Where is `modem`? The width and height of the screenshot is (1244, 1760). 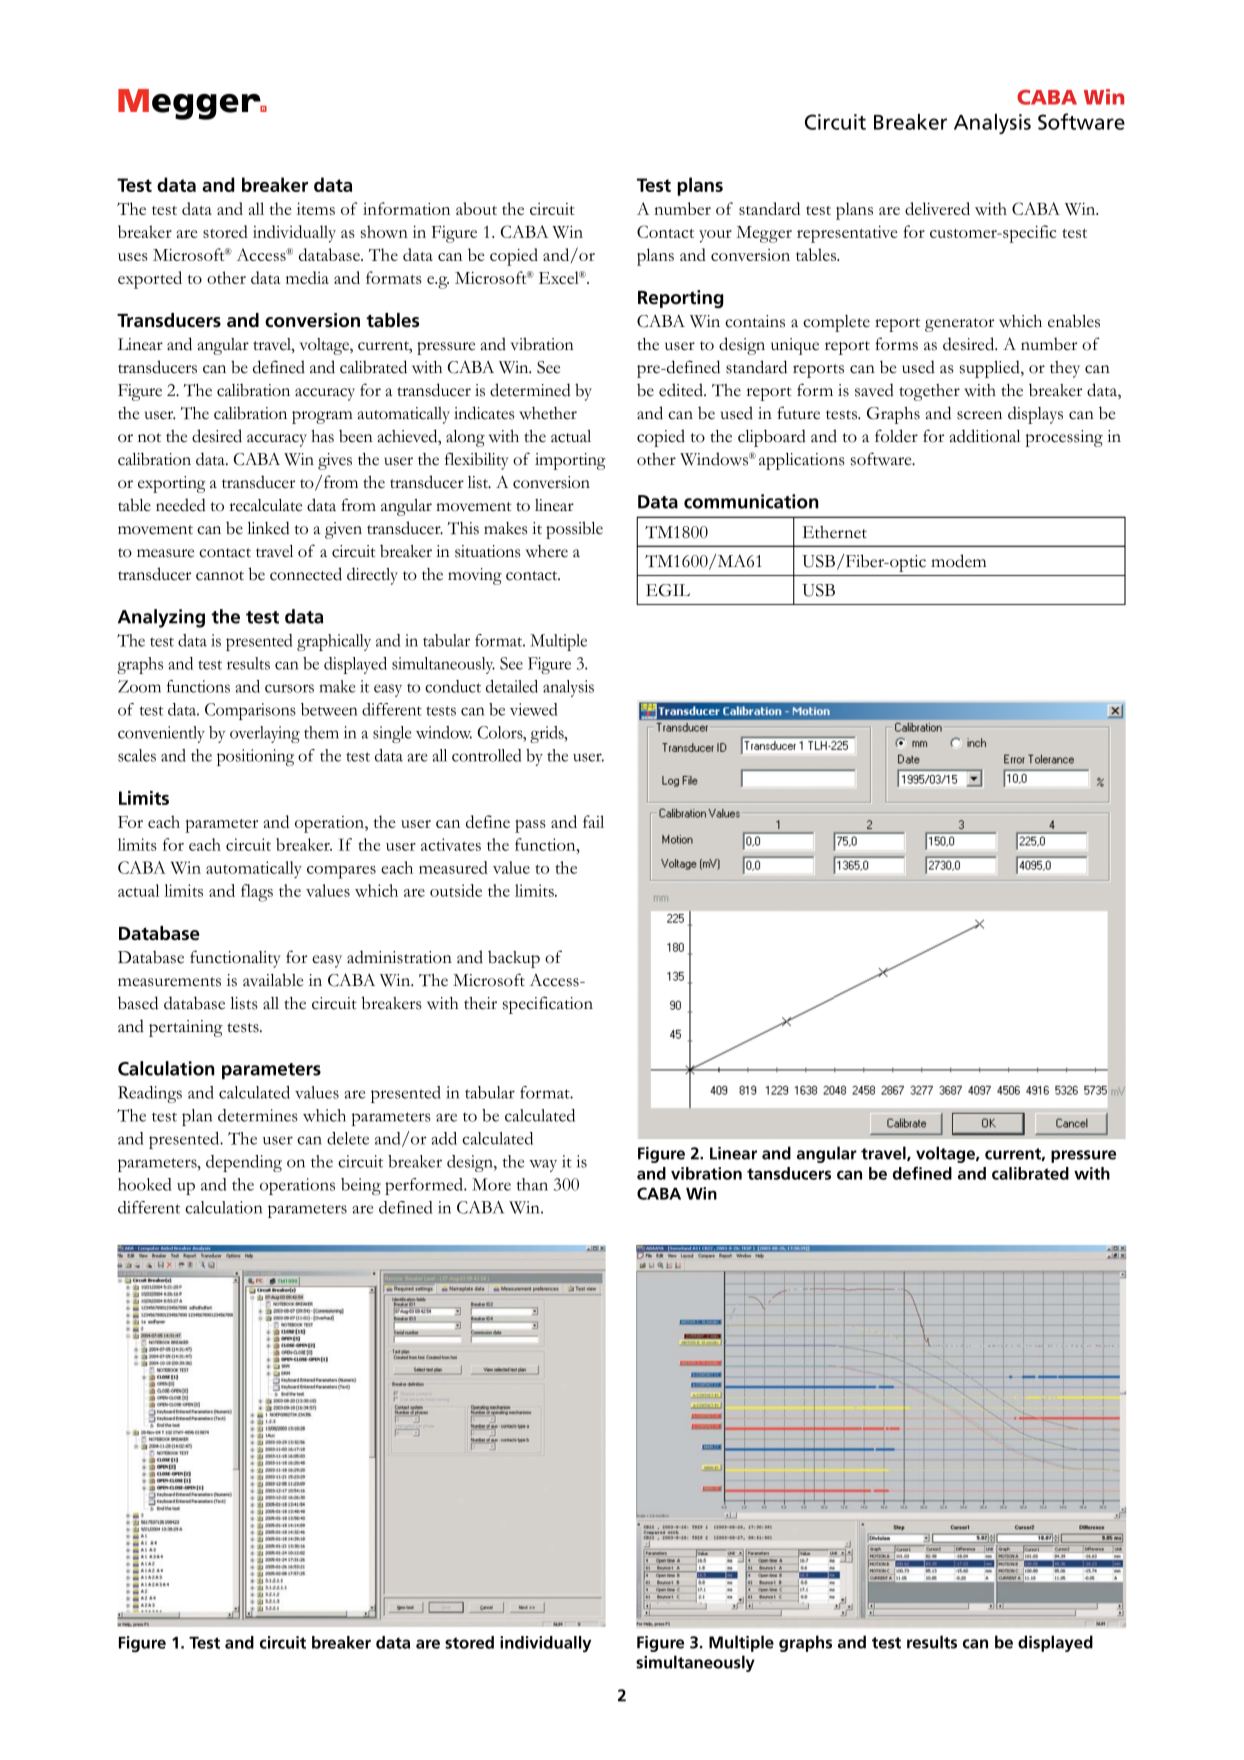 modem is located at coordinates (958, 561).
